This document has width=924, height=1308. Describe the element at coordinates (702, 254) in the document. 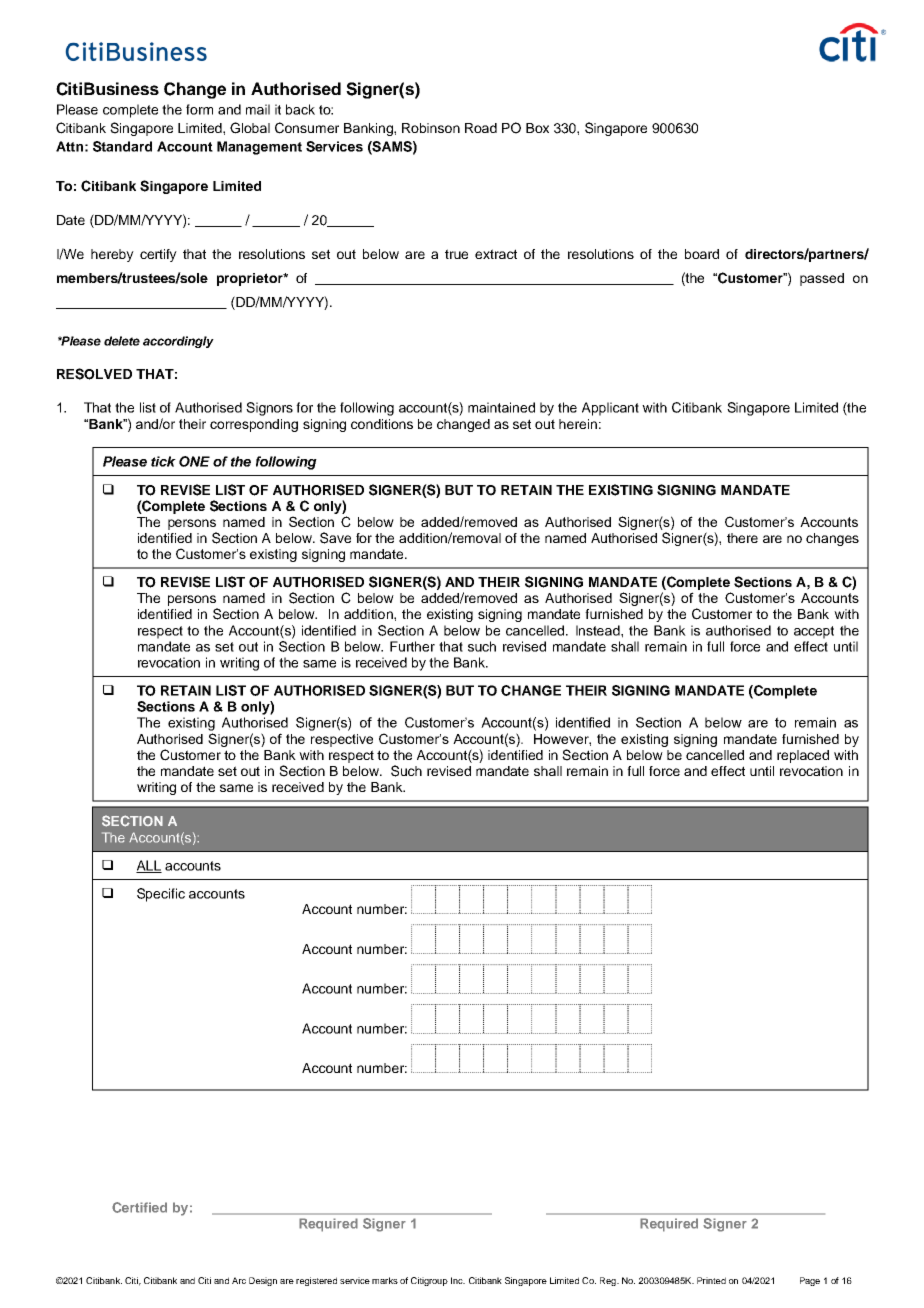

I see `board` at that location.
